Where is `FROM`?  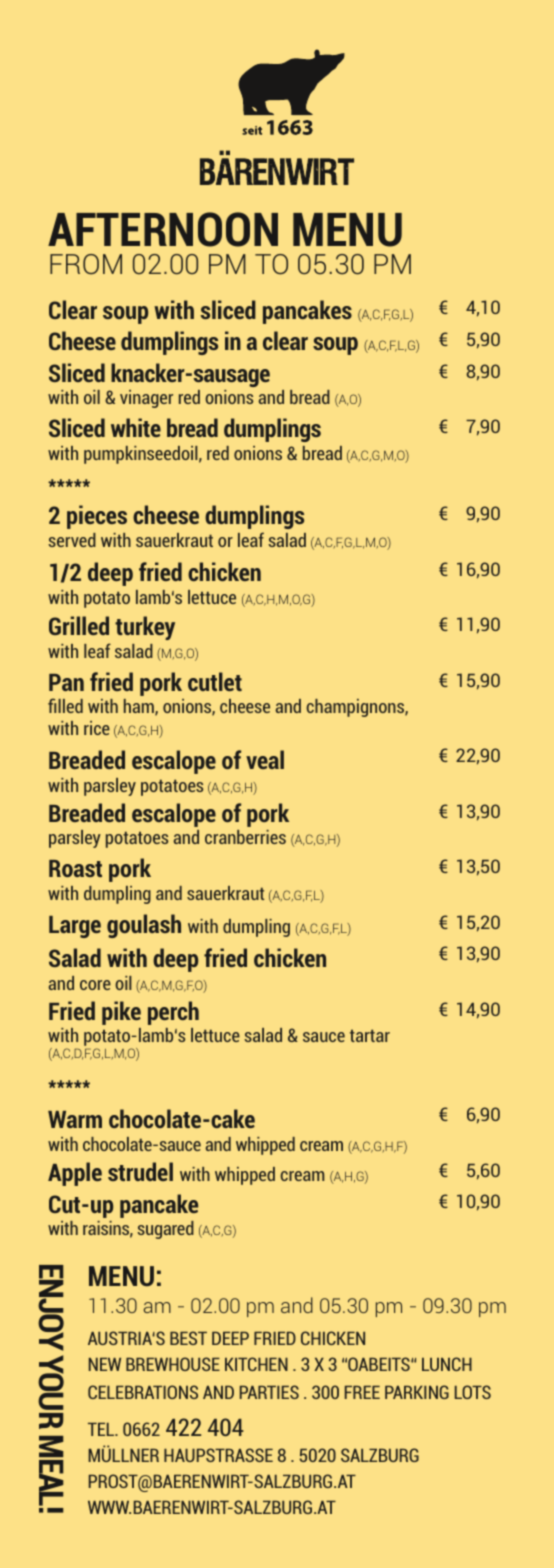
FROM is located at coordinates (86, 264).
